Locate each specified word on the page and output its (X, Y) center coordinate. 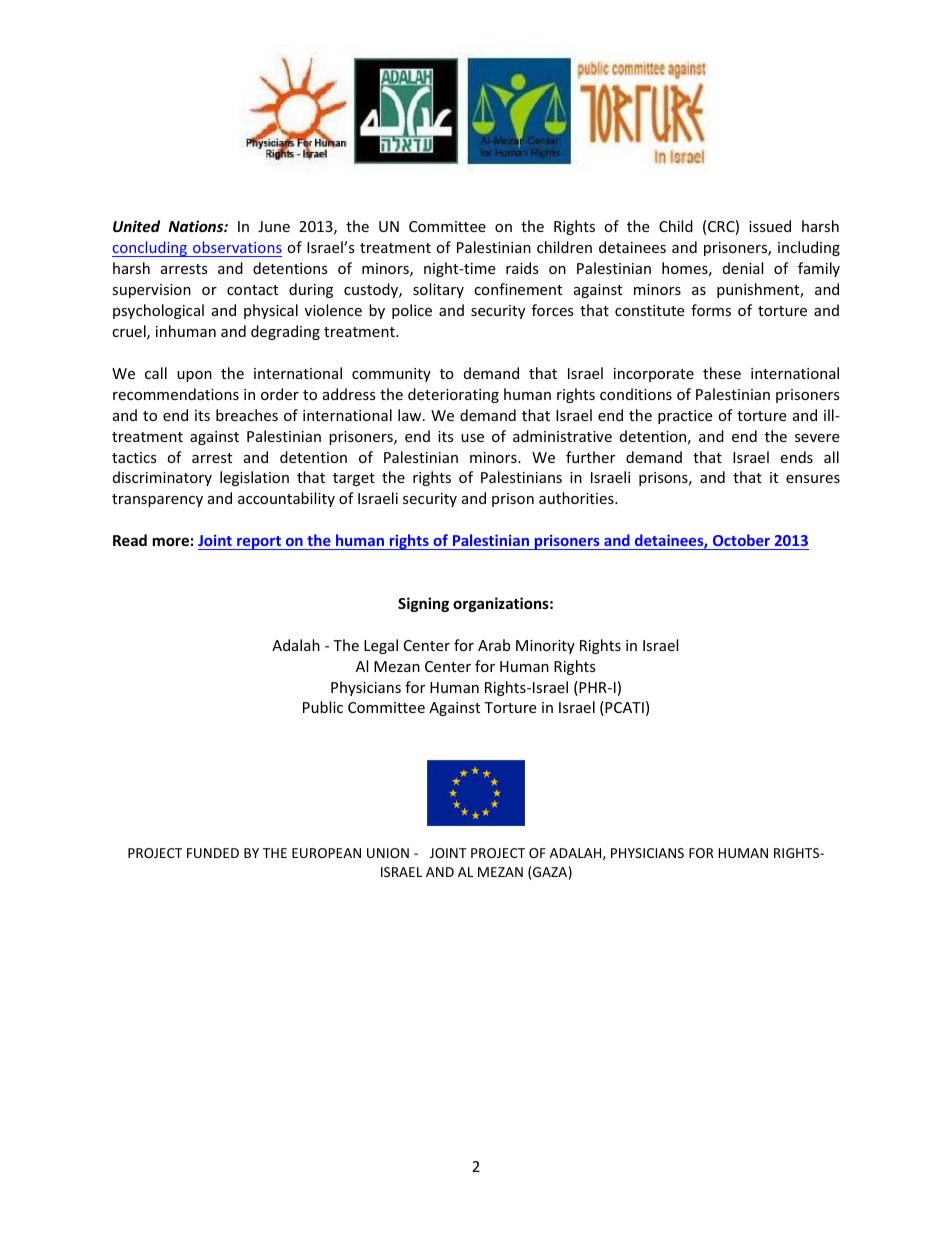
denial (743, 268)
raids (522, 268)
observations (236, 249)
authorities (577, 498)
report (259, 543)
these (722, 373)
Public (323, 707)
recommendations (176, 394)
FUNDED (213, 853)
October (741, 540)
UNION (388, 853)
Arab (494, 645)
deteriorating (453, 395)
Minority (545, 647)
